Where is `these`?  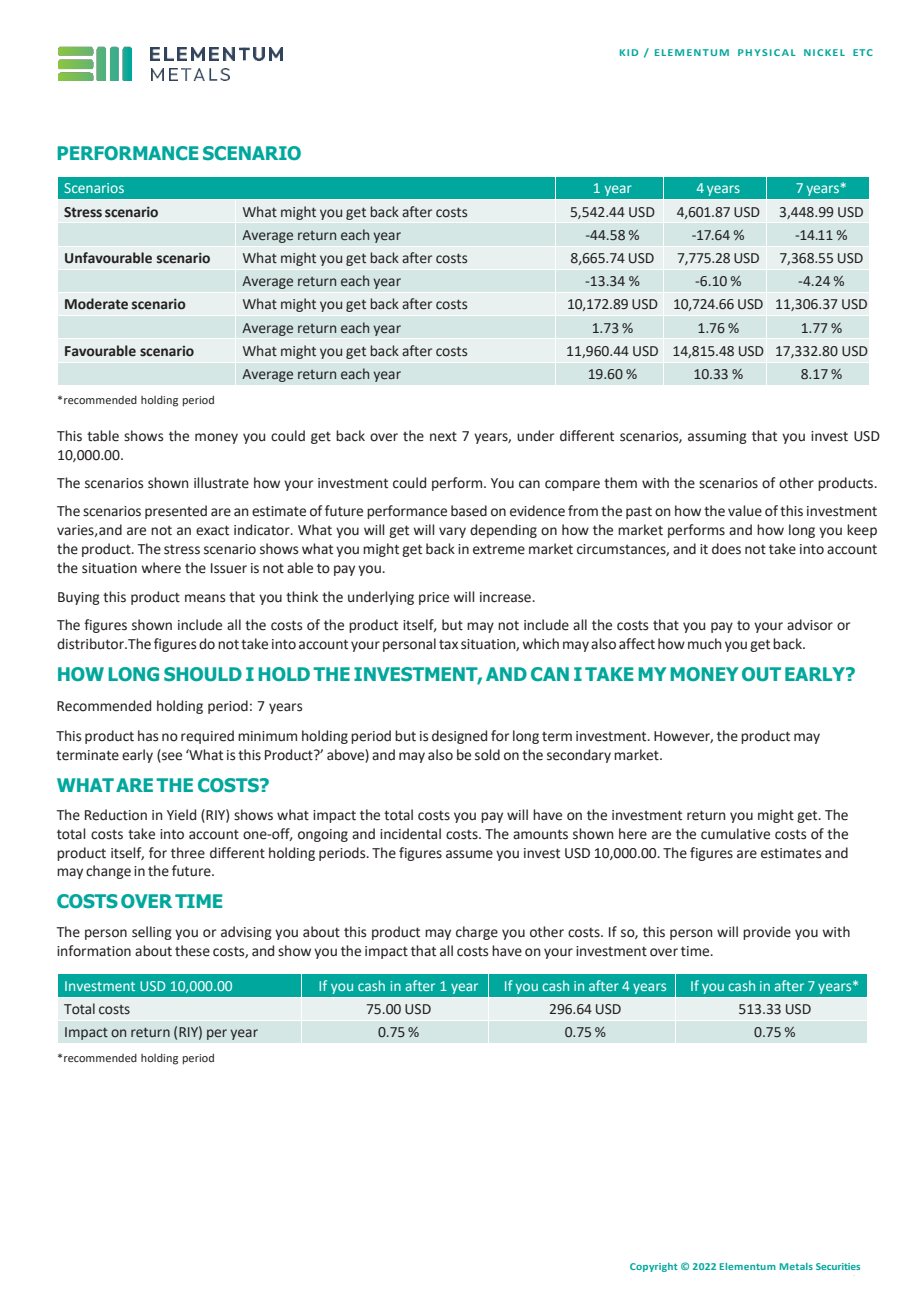
these is located at coordinates (192, 951).
